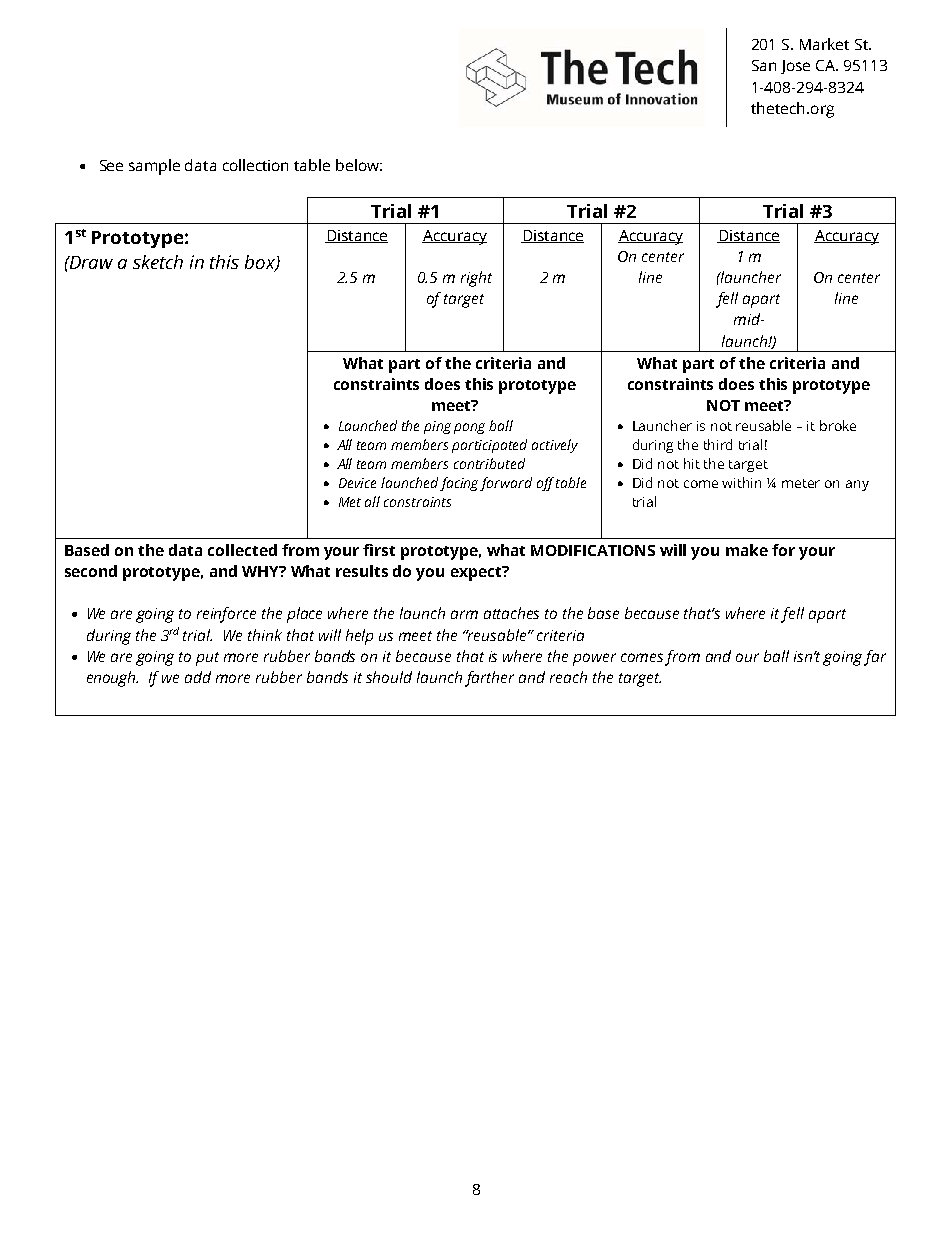 The height and width of the image is (1233, 952). What do you see at coordinates (795, 67) in the image?
I see `Jose` at bounding box center [795, 67].
